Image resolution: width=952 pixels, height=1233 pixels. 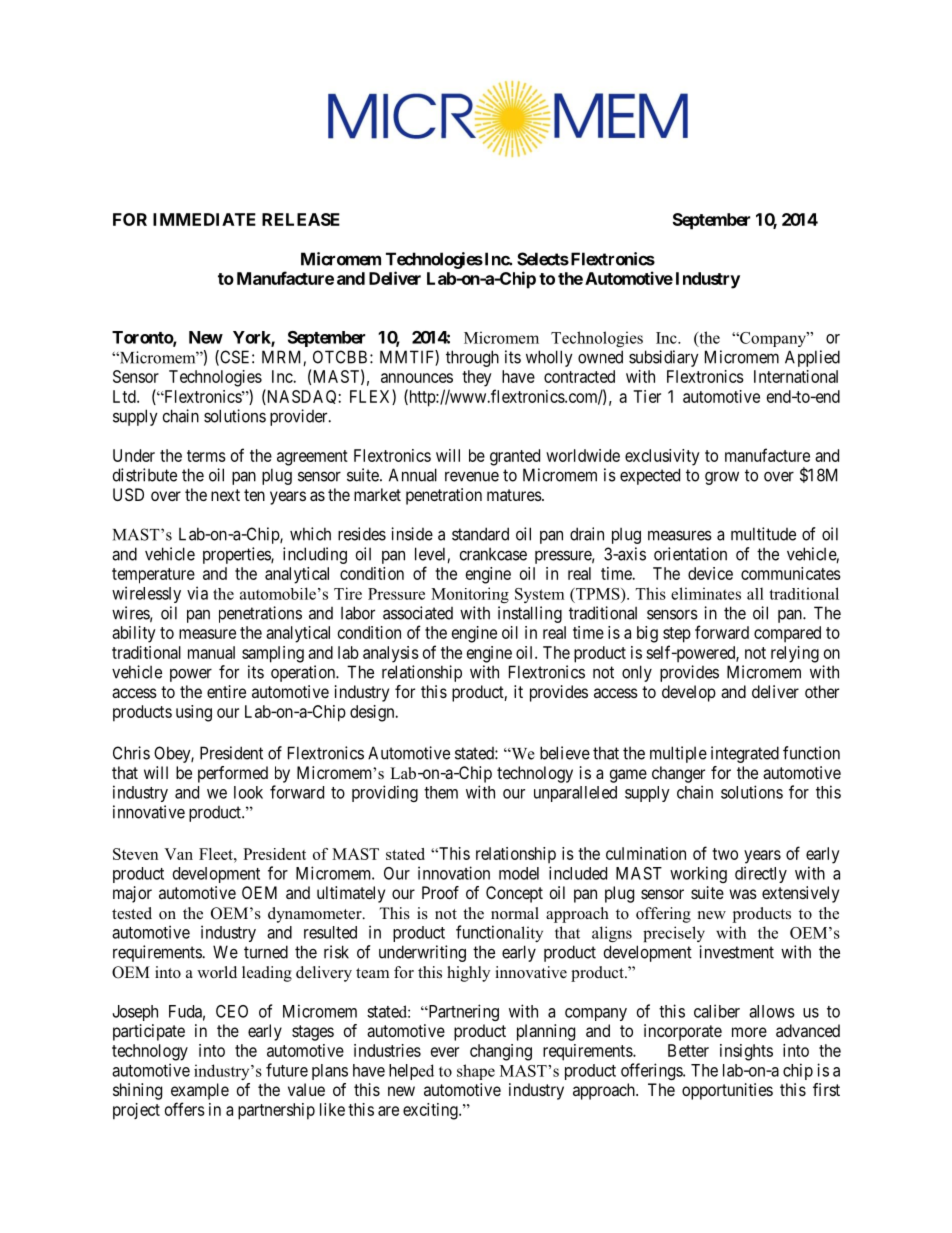 What do you see at coordinates (472, 358) in the screenshot?
I see `through` at bounding box center [472, 358].
